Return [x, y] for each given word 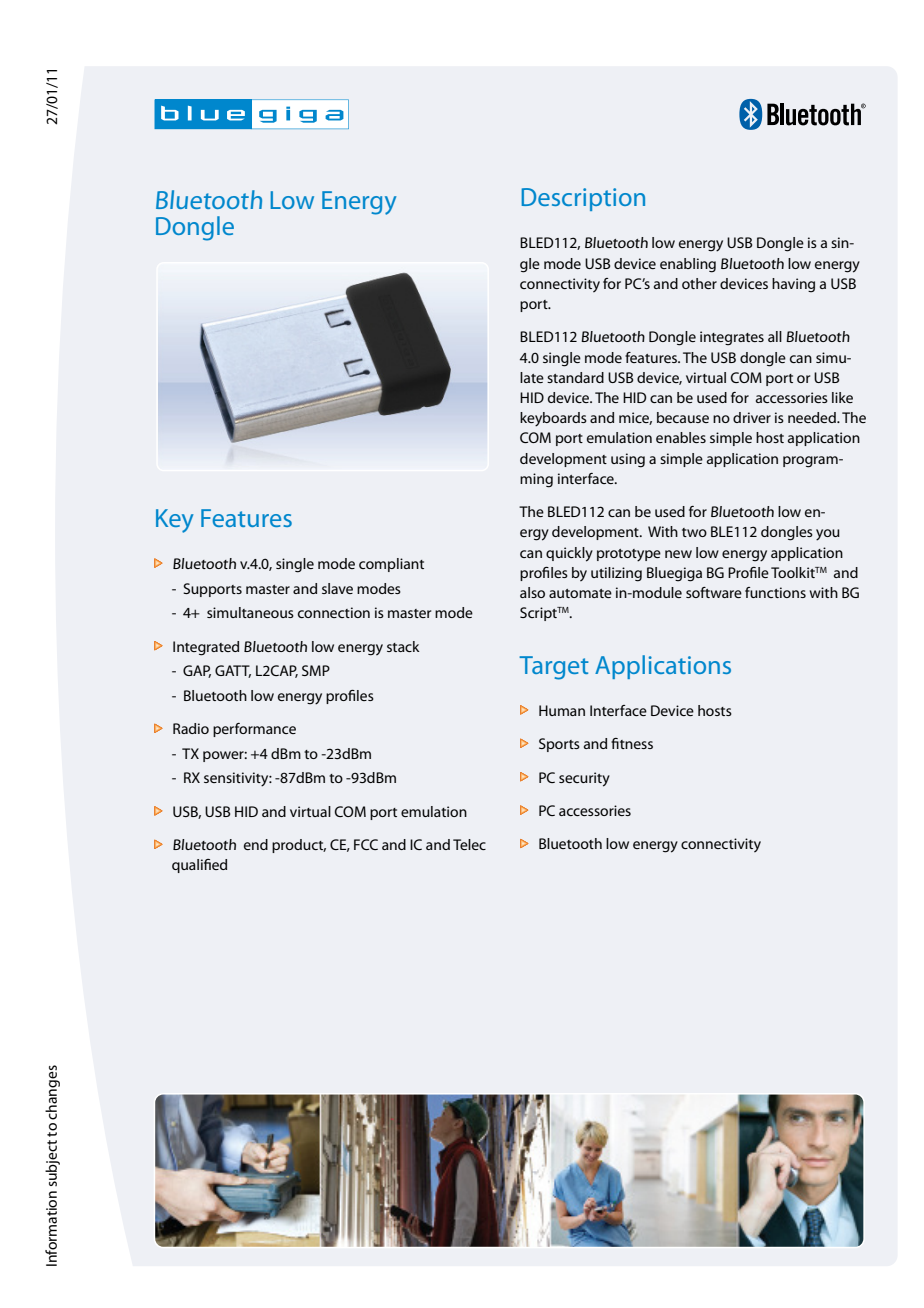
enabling [688, 265]
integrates [732, 338]
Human [562, 710]
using [628, 460]
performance [254, 730]
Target [554, 668]
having [793, 285]
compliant [391, 565]
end [256, 844]
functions [775, 592]
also [532, 592]
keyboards [553, 419]
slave [337, 588]
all [775, 336]
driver [752, 417]
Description [583, 199]
